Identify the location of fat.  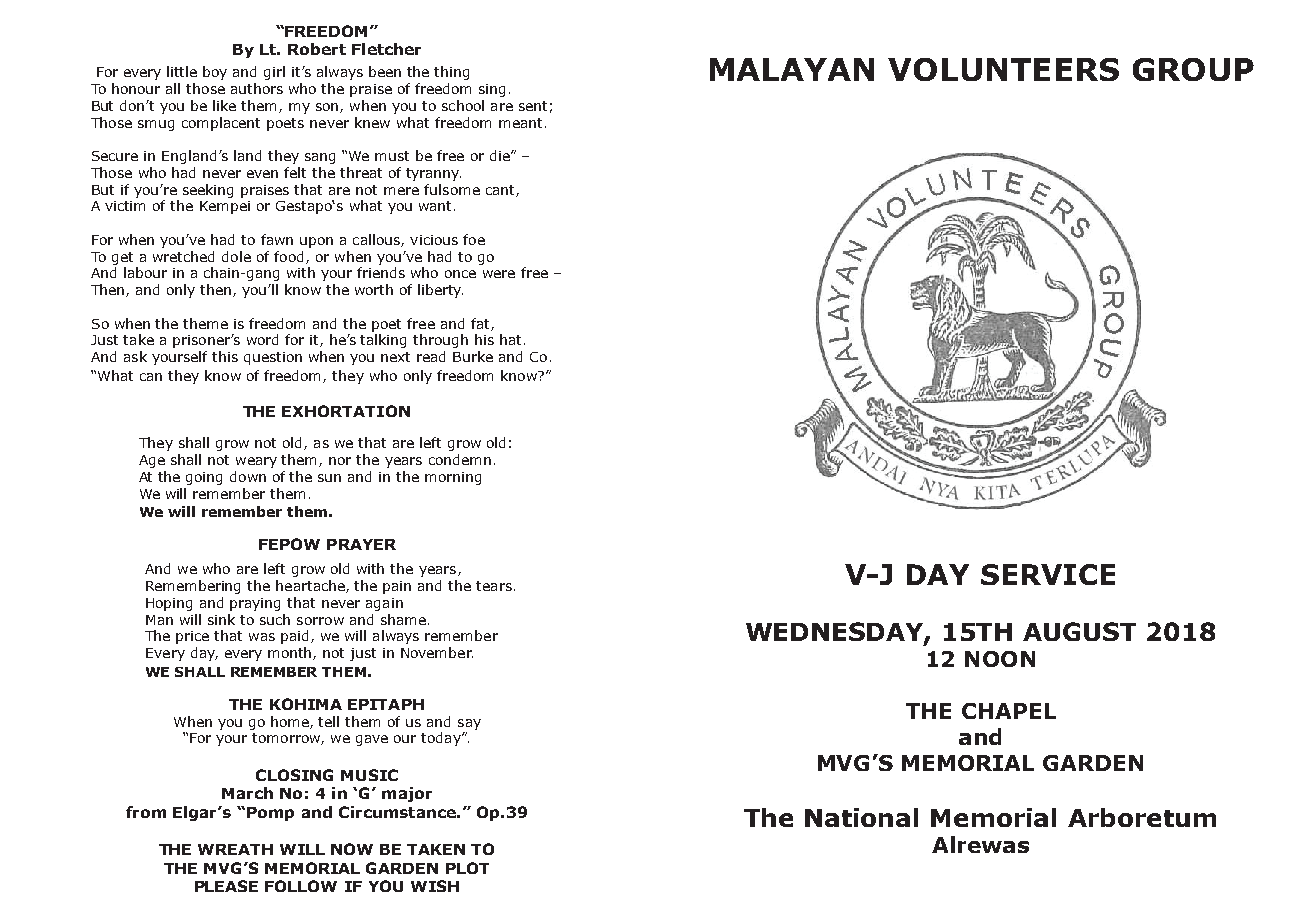
(481, 324).
